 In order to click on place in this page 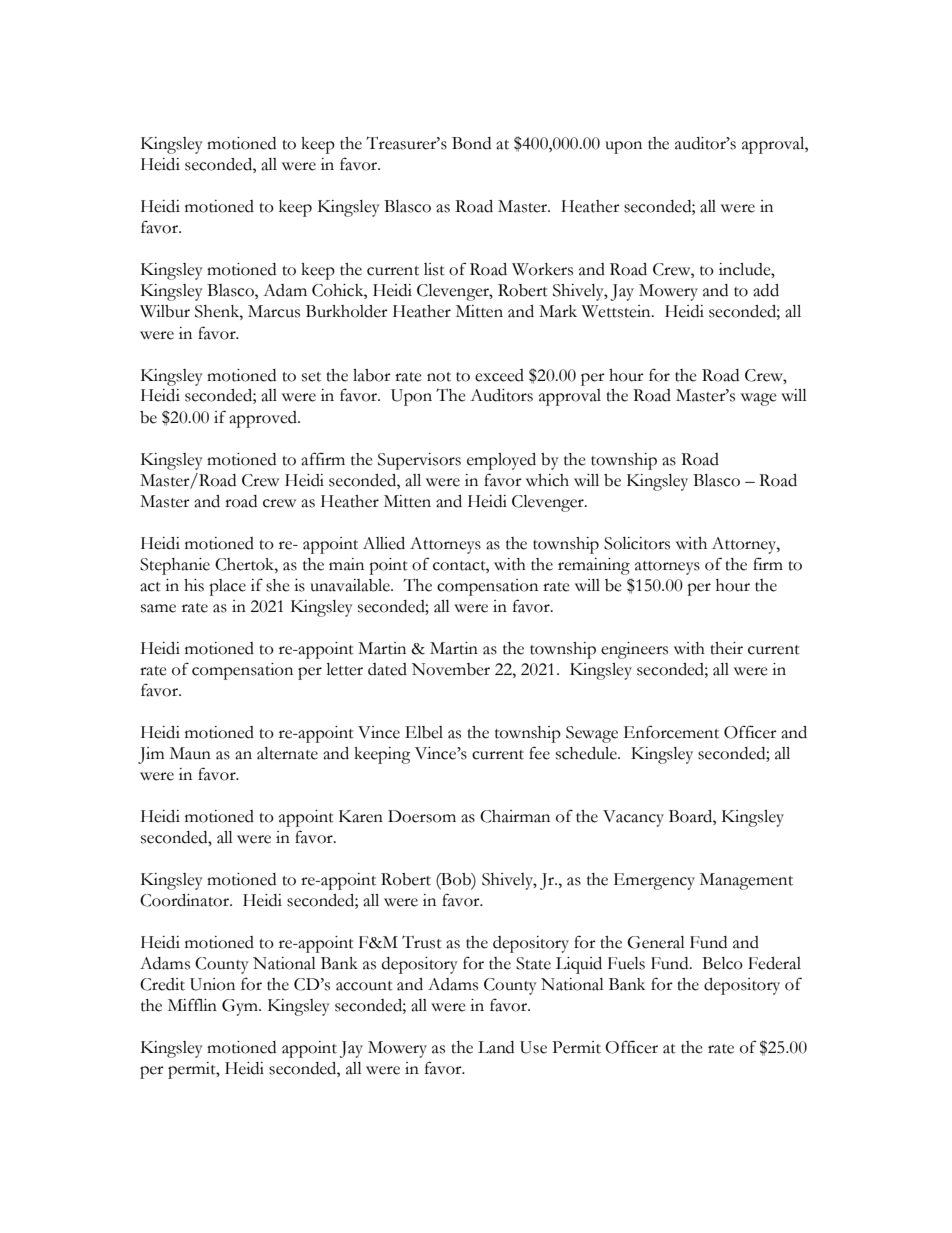, I will do `click(227, 587)`.
